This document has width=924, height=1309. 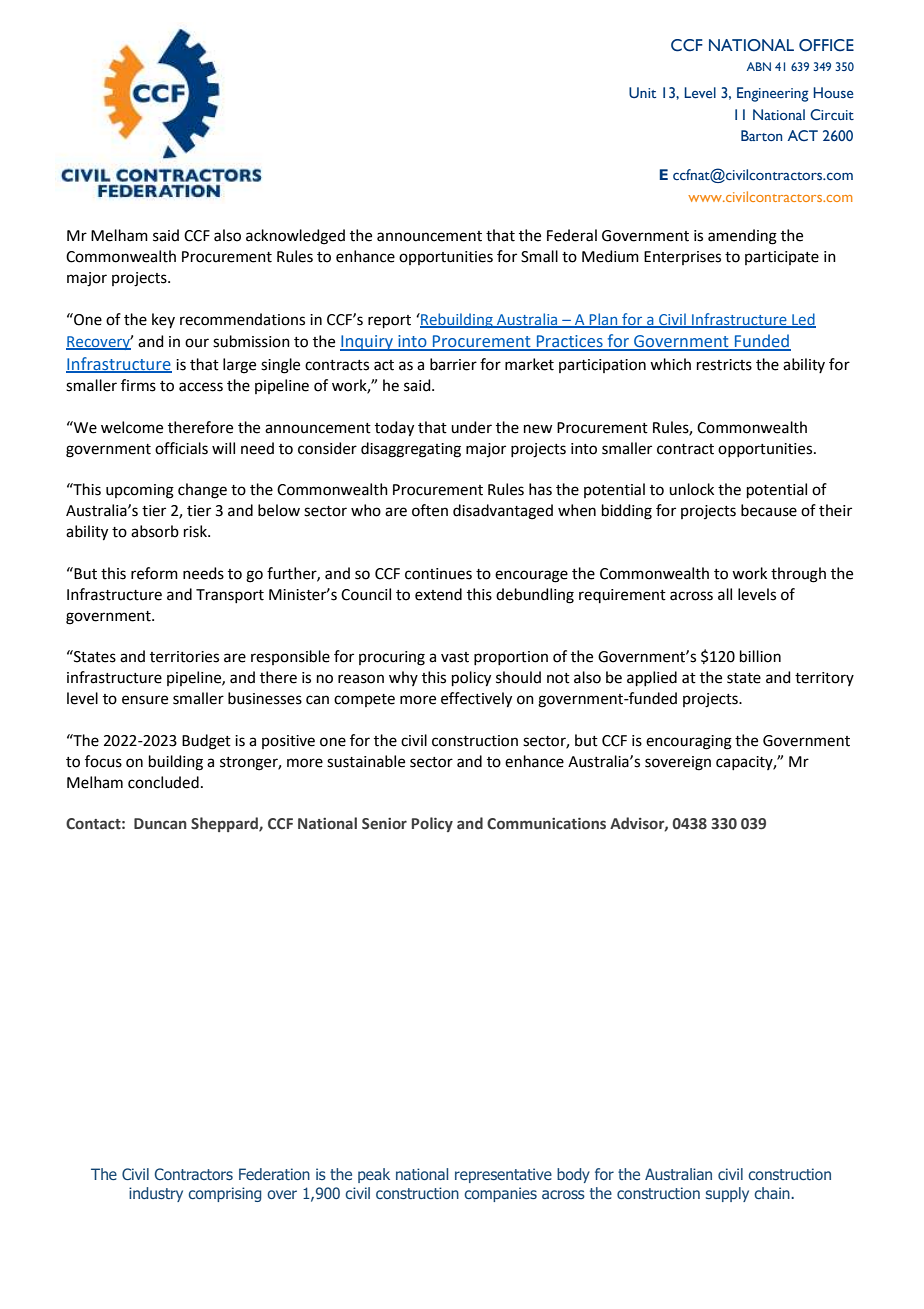 What do you see at coordinates (503, 512) in the document?
I see `disadvantaged` at bounding box center [503, 512].
